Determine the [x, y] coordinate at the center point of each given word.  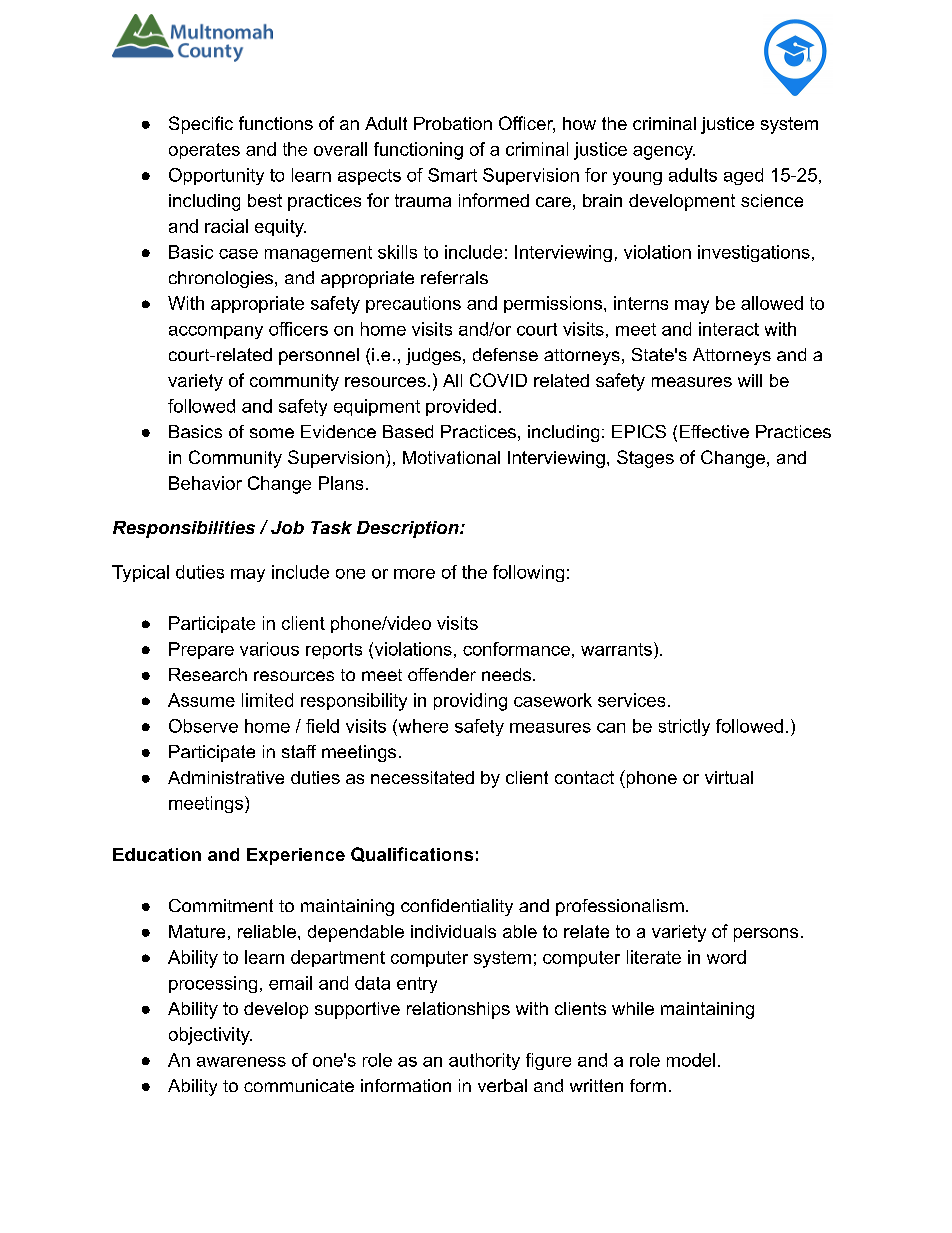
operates [204, 151]
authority [484, 1061]
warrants [616, 649]
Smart [452, 175]
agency [664, 153]
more [414, 574]
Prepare [201, 650]
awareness [241, 1062]
